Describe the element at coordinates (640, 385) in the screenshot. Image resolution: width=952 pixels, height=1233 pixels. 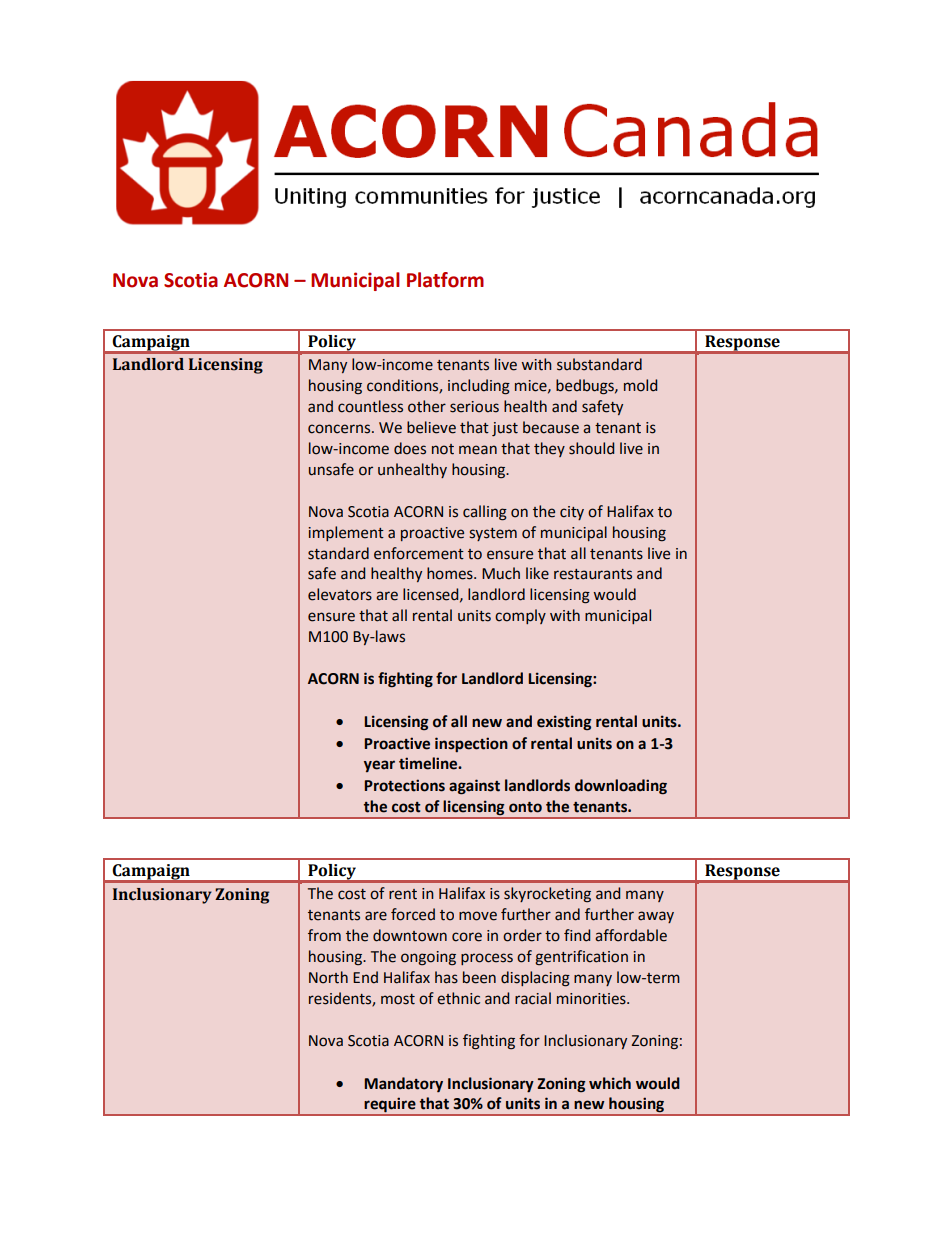
I see `mold` at that location.
